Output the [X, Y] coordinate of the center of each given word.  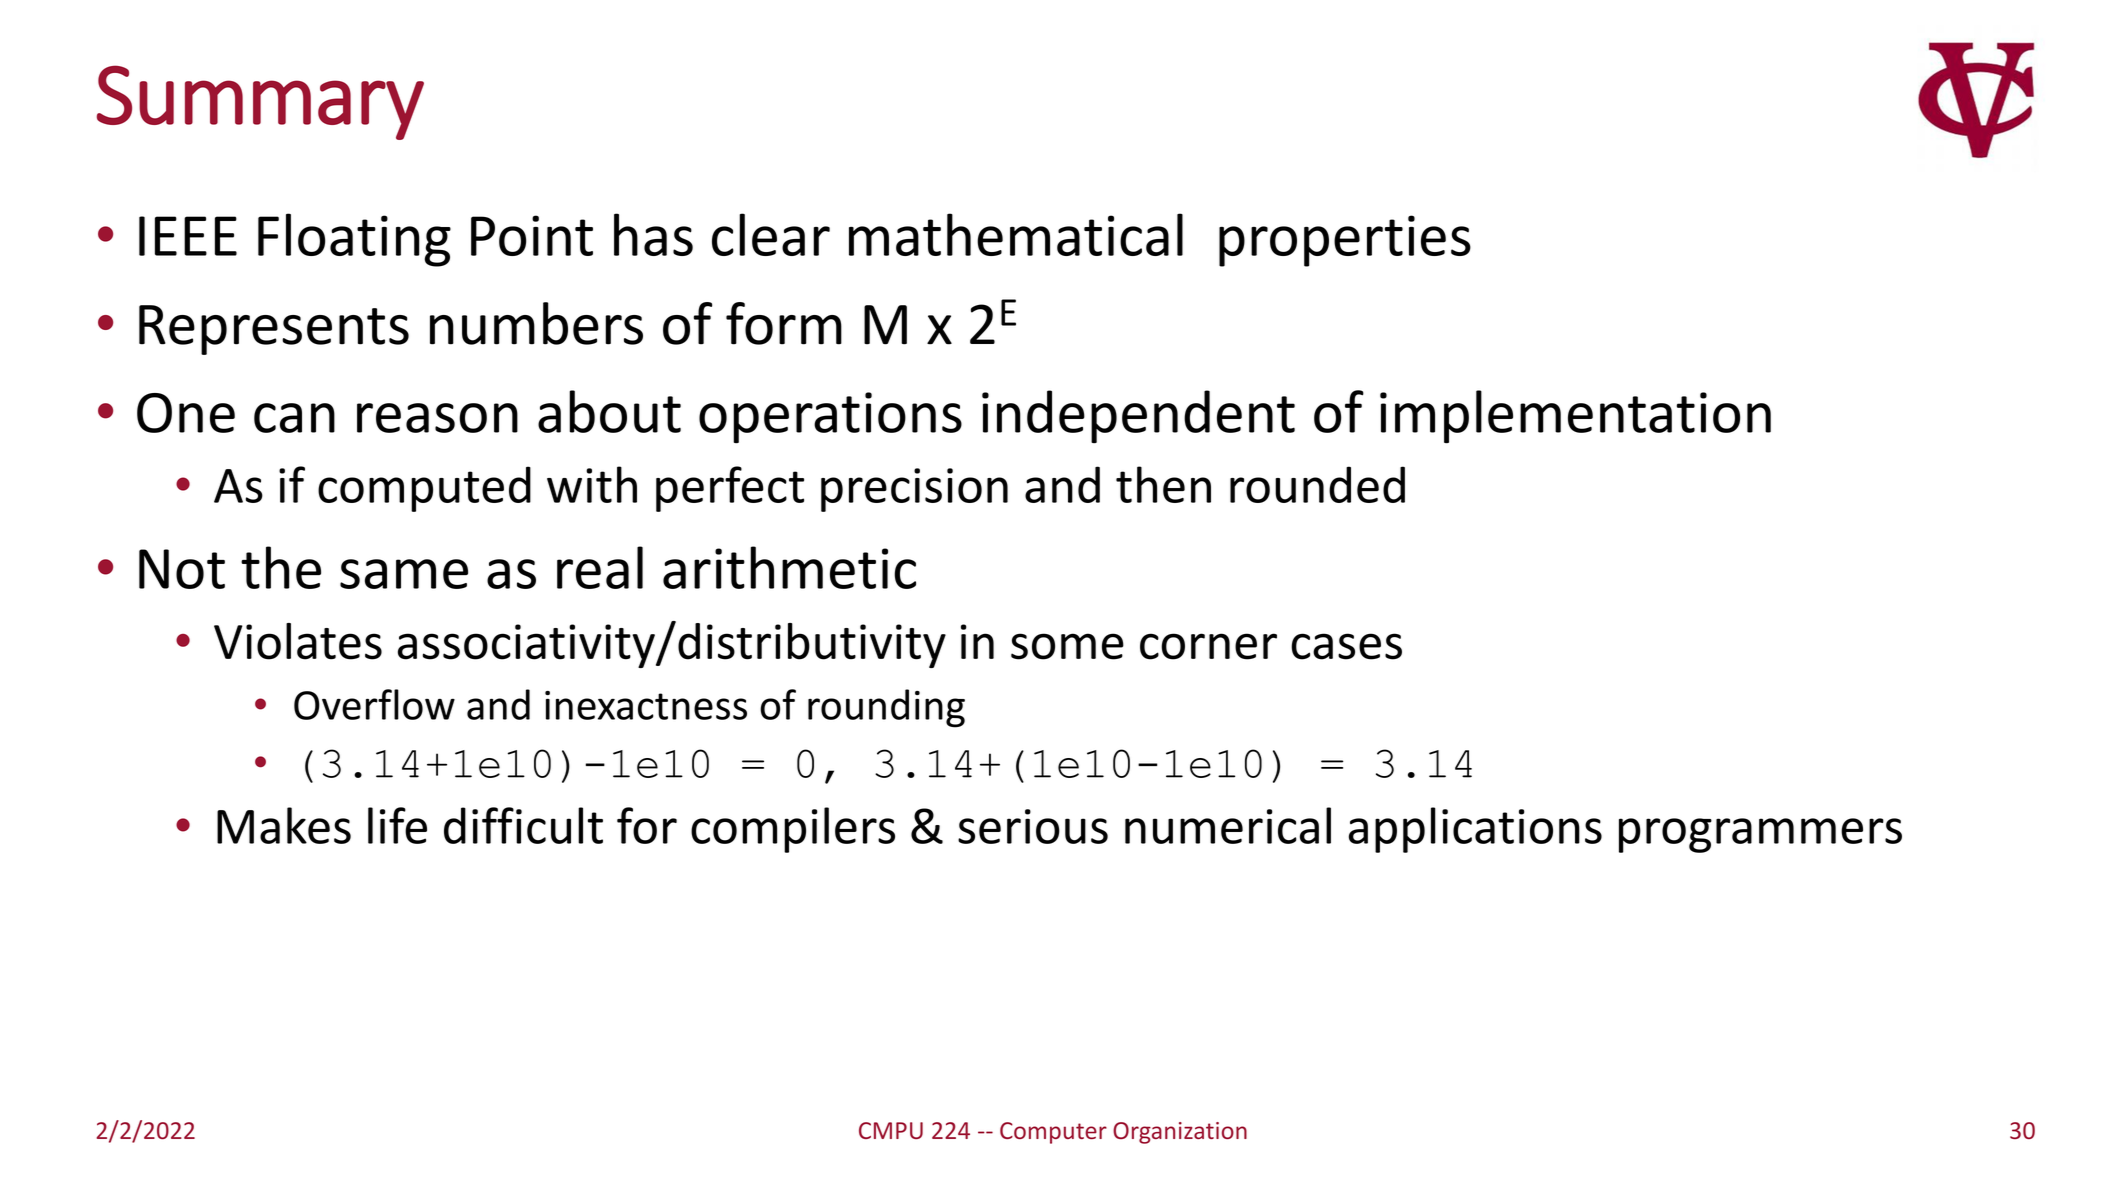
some [1067, 646]
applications [1475, 830]
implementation [1575, 417]
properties [1345, 241]
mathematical [1016, 234]
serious [1033, 826]
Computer [1053, 1133]
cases [1346, 646]
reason [437, 418]
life [397, 825]
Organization [1180, 1133]
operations [830, 418]
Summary [260, 102]
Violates [298, 641]
